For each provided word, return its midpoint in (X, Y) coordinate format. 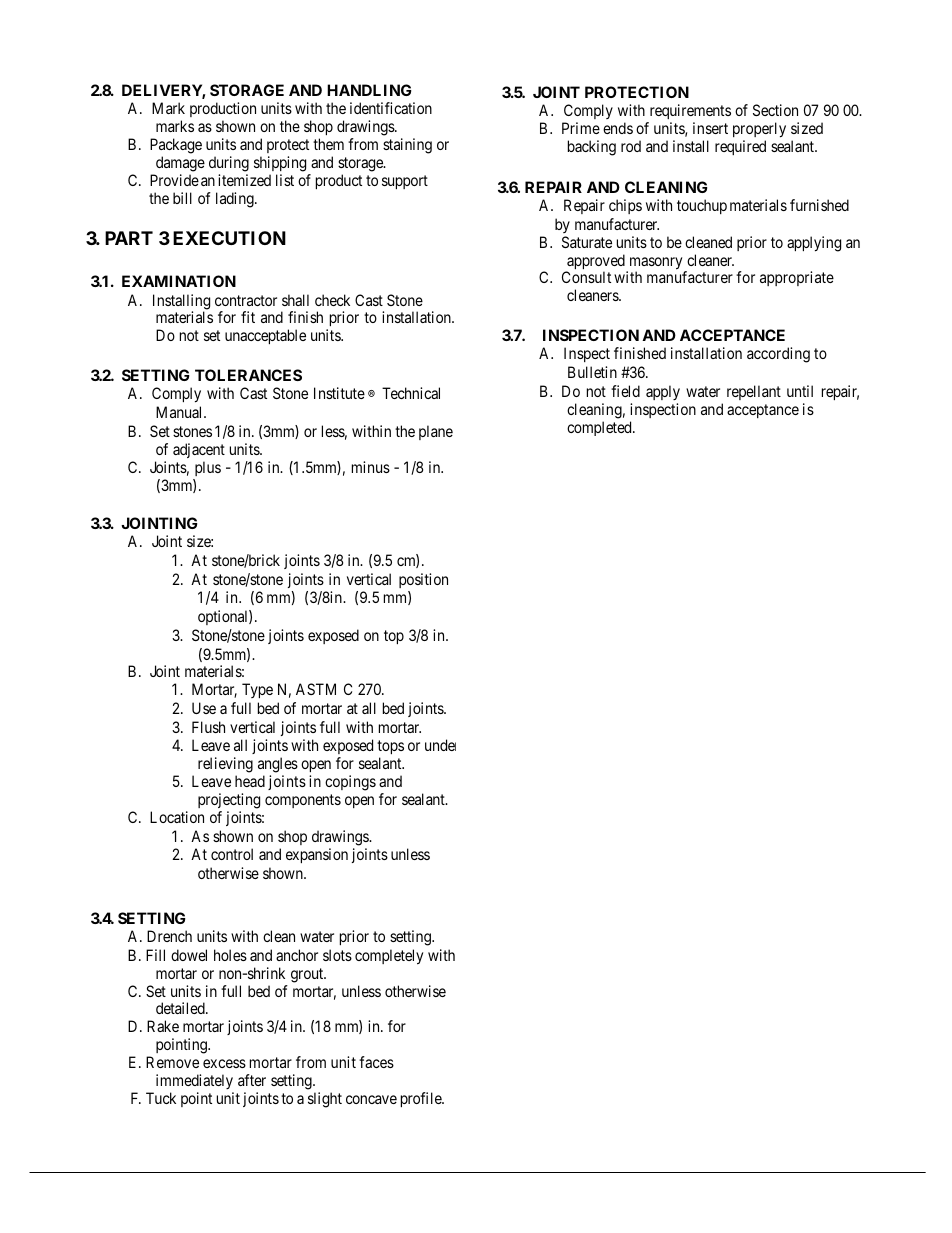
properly (759, 131)
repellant (754, 392)
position (423, 580)
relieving (225, 766)
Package (176, 146)
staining (407, 146)
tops (390, 749)
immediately (194, 1081)
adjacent (199, 450)
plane (436, 432)
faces (376, 1062)
